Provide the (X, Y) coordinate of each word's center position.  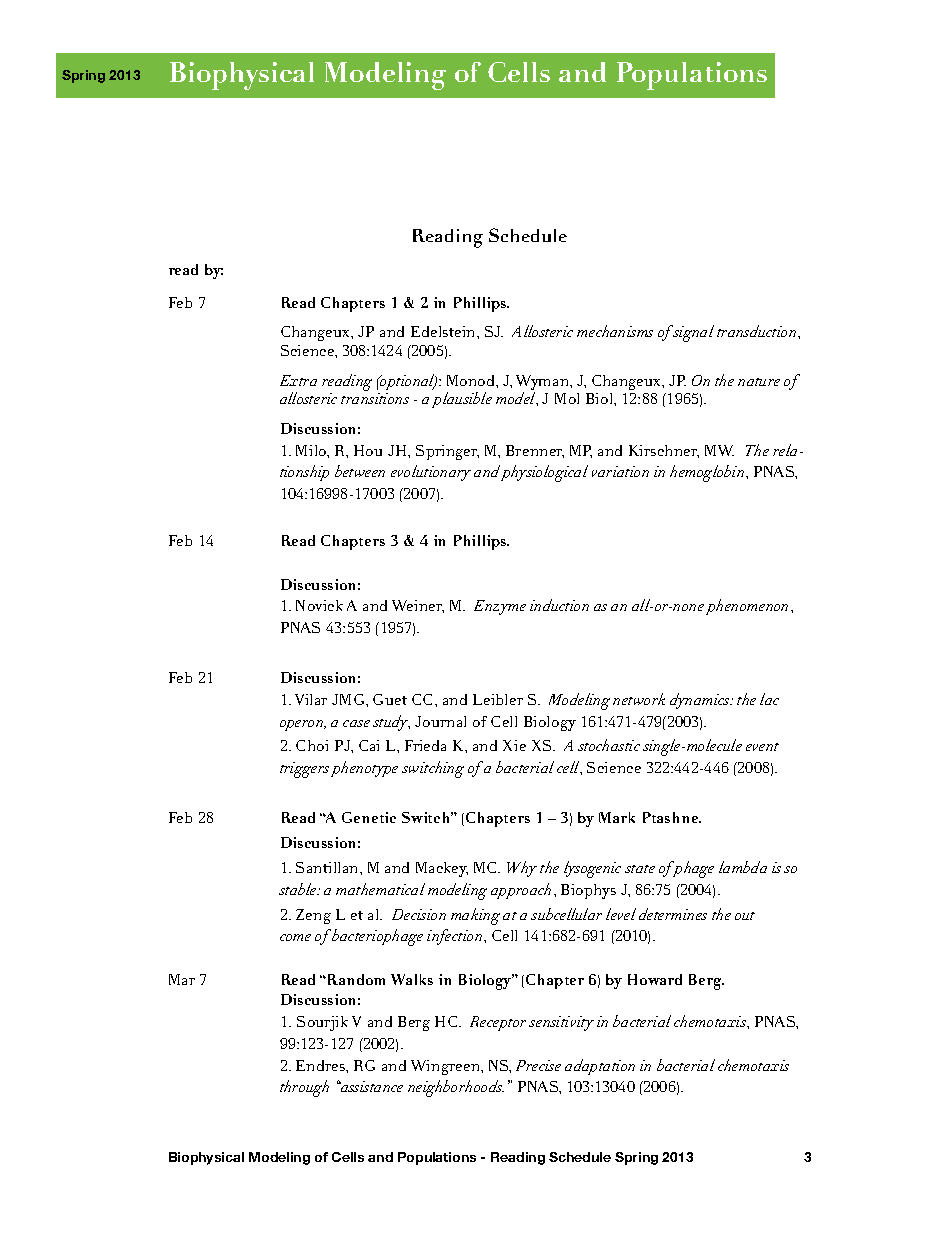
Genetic (369, 817)
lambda (743, 867)
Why (522, 869)
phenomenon (749, 607)
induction (559, 605)
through (304, 1088)
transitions (375, 398)
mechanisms (615, 331)
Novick (319, 605)
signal (692, 333)
